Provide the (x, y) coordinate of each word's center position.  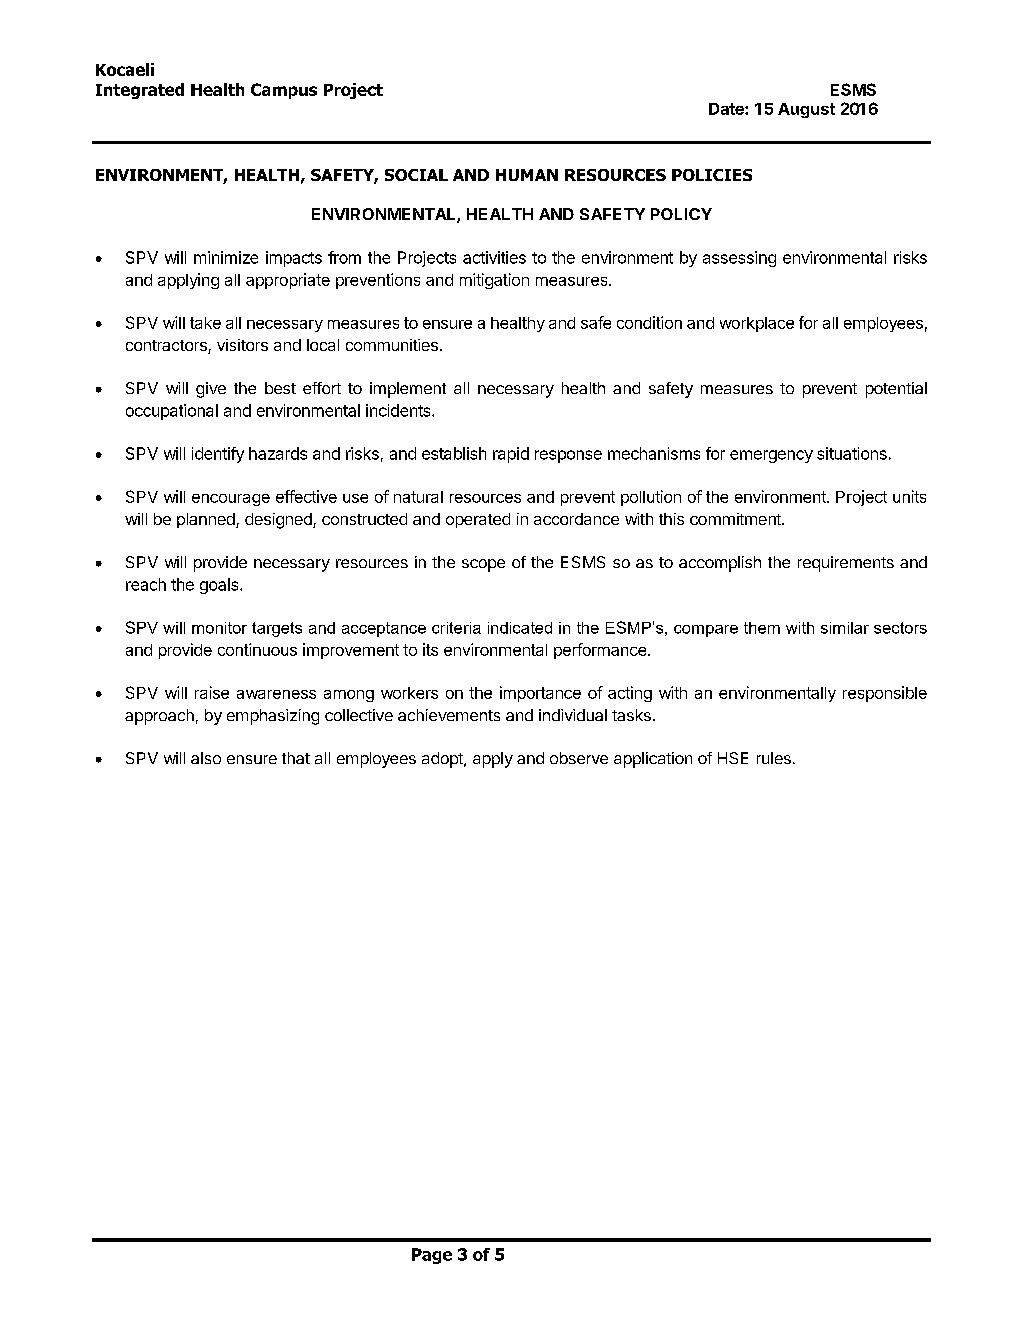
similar (845, 628)
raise (212, 692)
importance (540, 694)
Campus (284, 91)
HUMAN (527, 175)
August (806, 110)
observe (579, 758)
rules (774, 758)
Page (432, 1256)
